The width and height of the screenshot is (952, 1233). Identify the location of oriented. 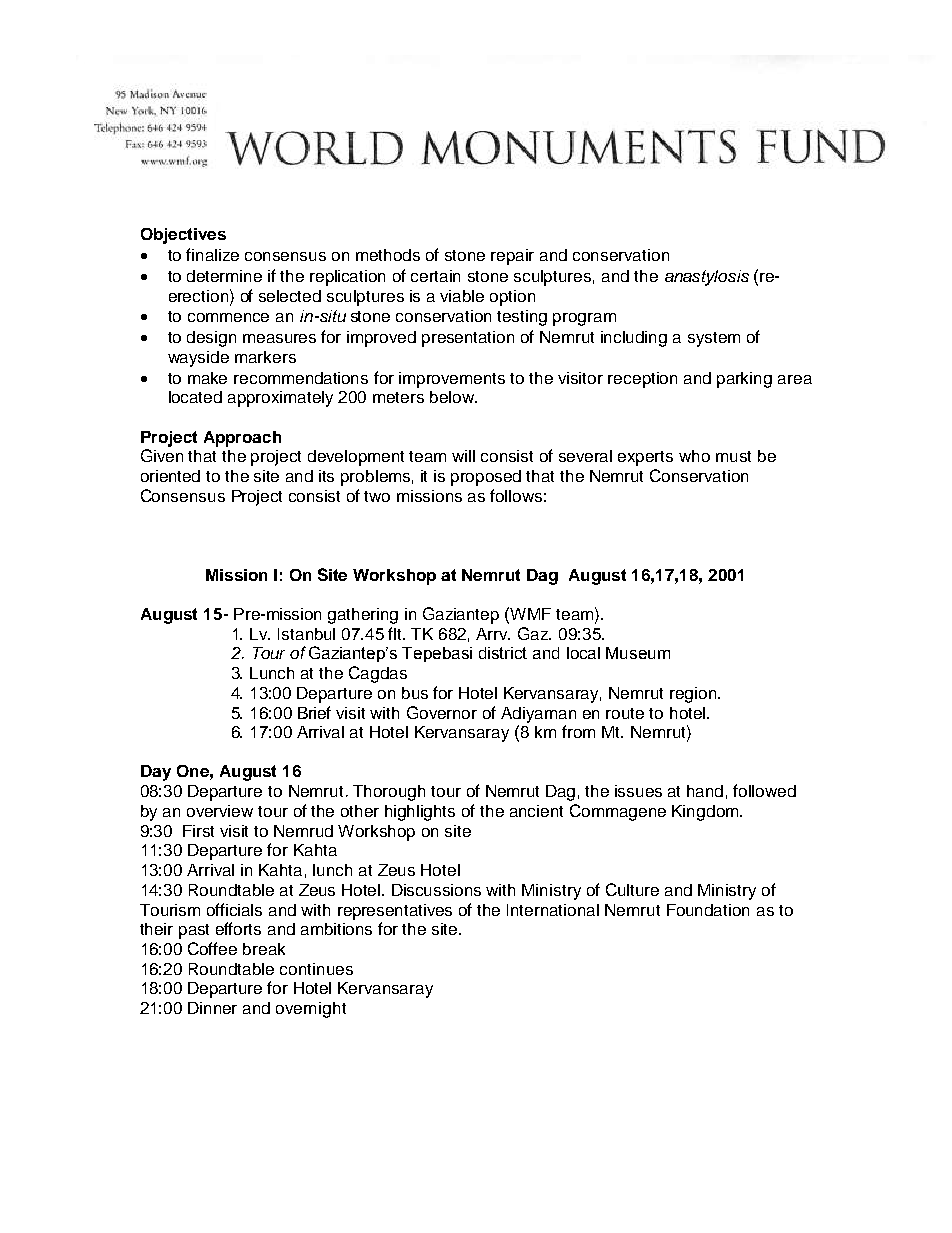
(170, 476).
